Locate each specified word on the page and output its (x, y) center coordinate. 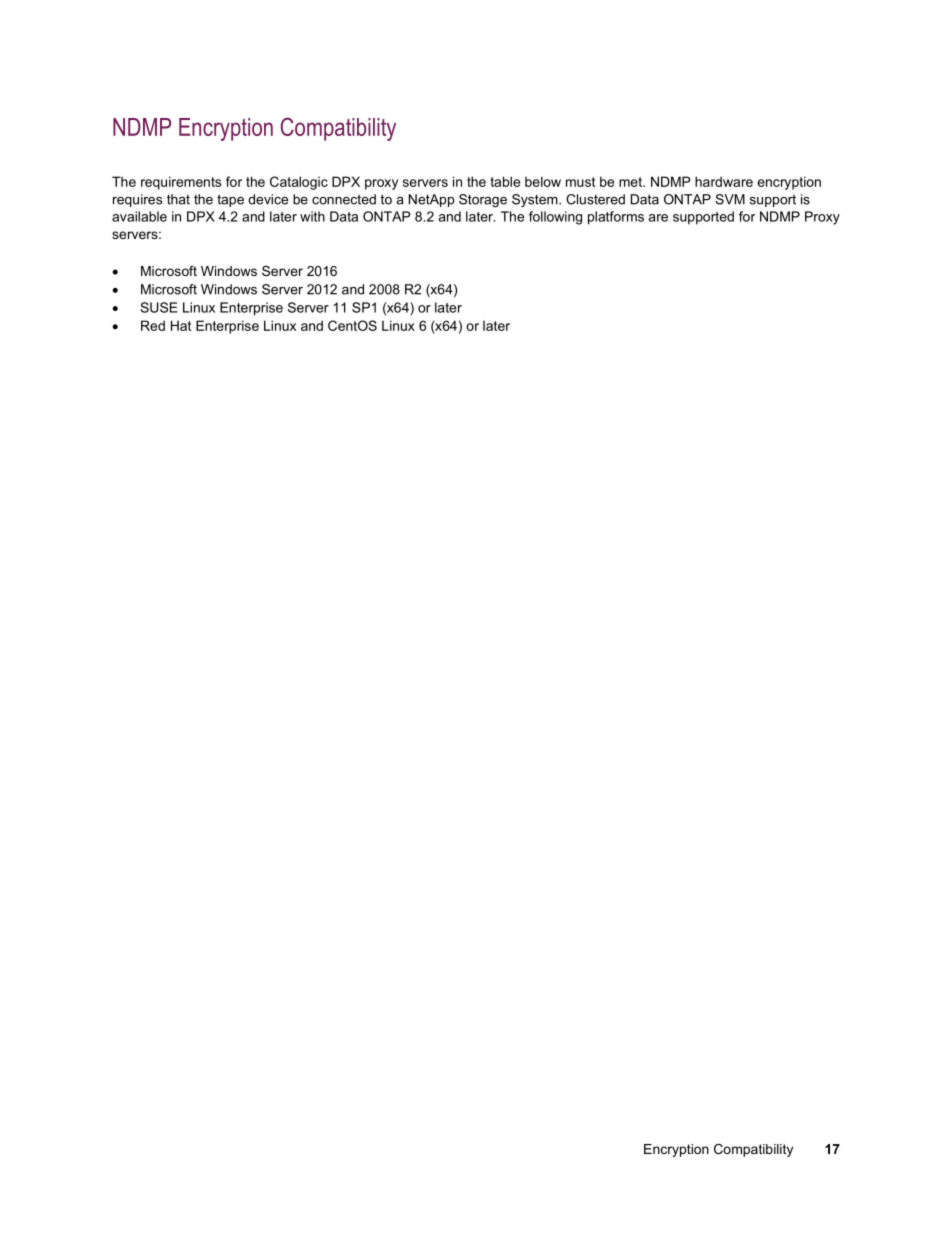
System (536, 200)
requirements (181, 183)
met (631, 182)
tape (230, 200)
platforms (616, 218)
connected (344, 199)
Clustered (595, 199)
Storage (483, 200)
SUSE (159, 307)
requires (137, 200)
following (555, 218)
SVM (730, 199)
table (505, 181)
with (312, 216)
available (139, 216)
